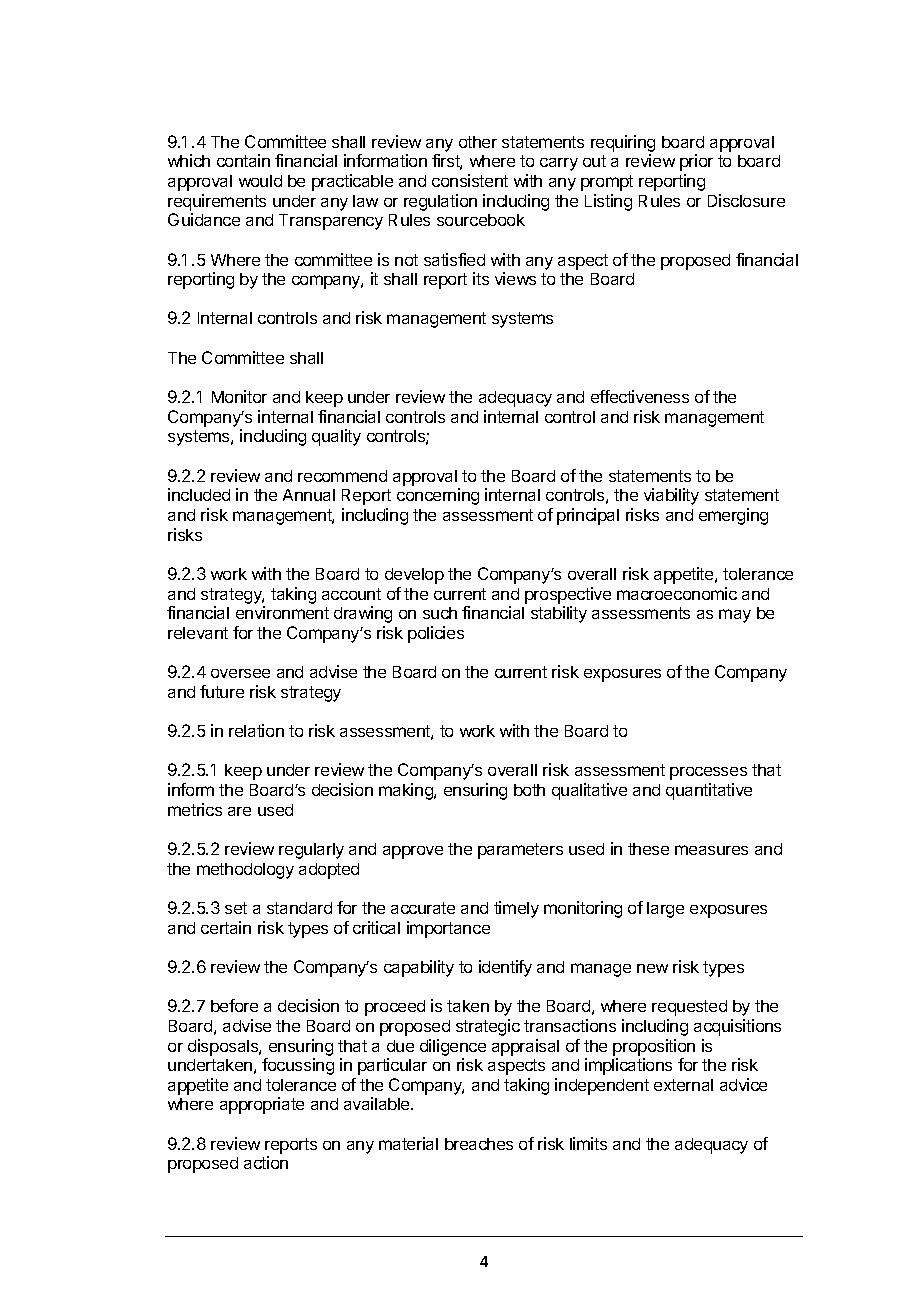 Image resolution: width=924 pixels, height=1308 pixels. What do you see at coordinates (696, 162) in the screenshot?
I see `prior` at bounding box center [696, 162].
